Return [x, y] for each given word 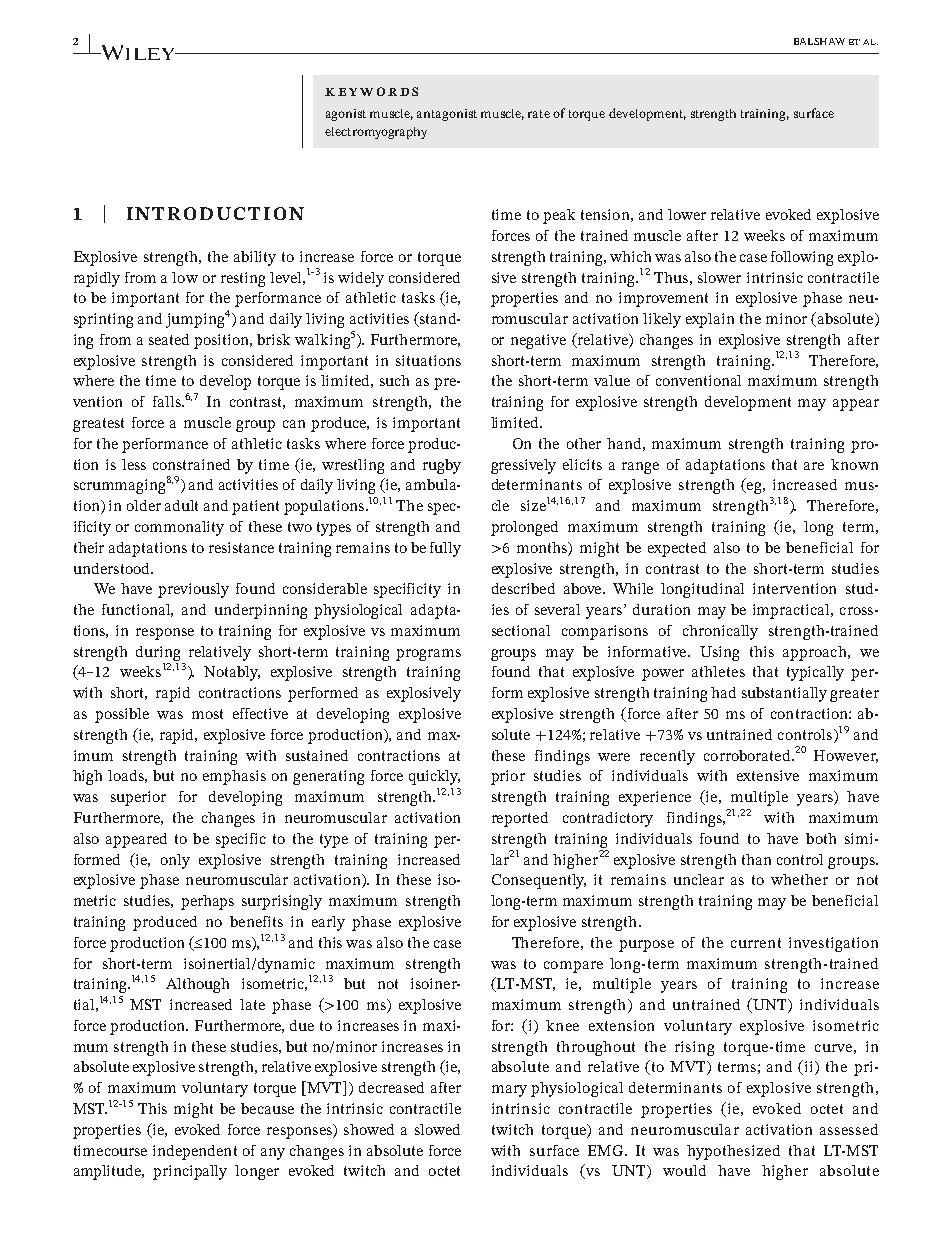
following [802, 258]
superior [138, 798]
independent [195, 1152]
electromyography [376, 133]
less [134, 464]
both [821, 838]
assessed [849, 1129]
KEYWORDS [371, 91]
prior [508, 777]
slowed [437, 1129]
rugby [442, 466]
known [854, 464]
